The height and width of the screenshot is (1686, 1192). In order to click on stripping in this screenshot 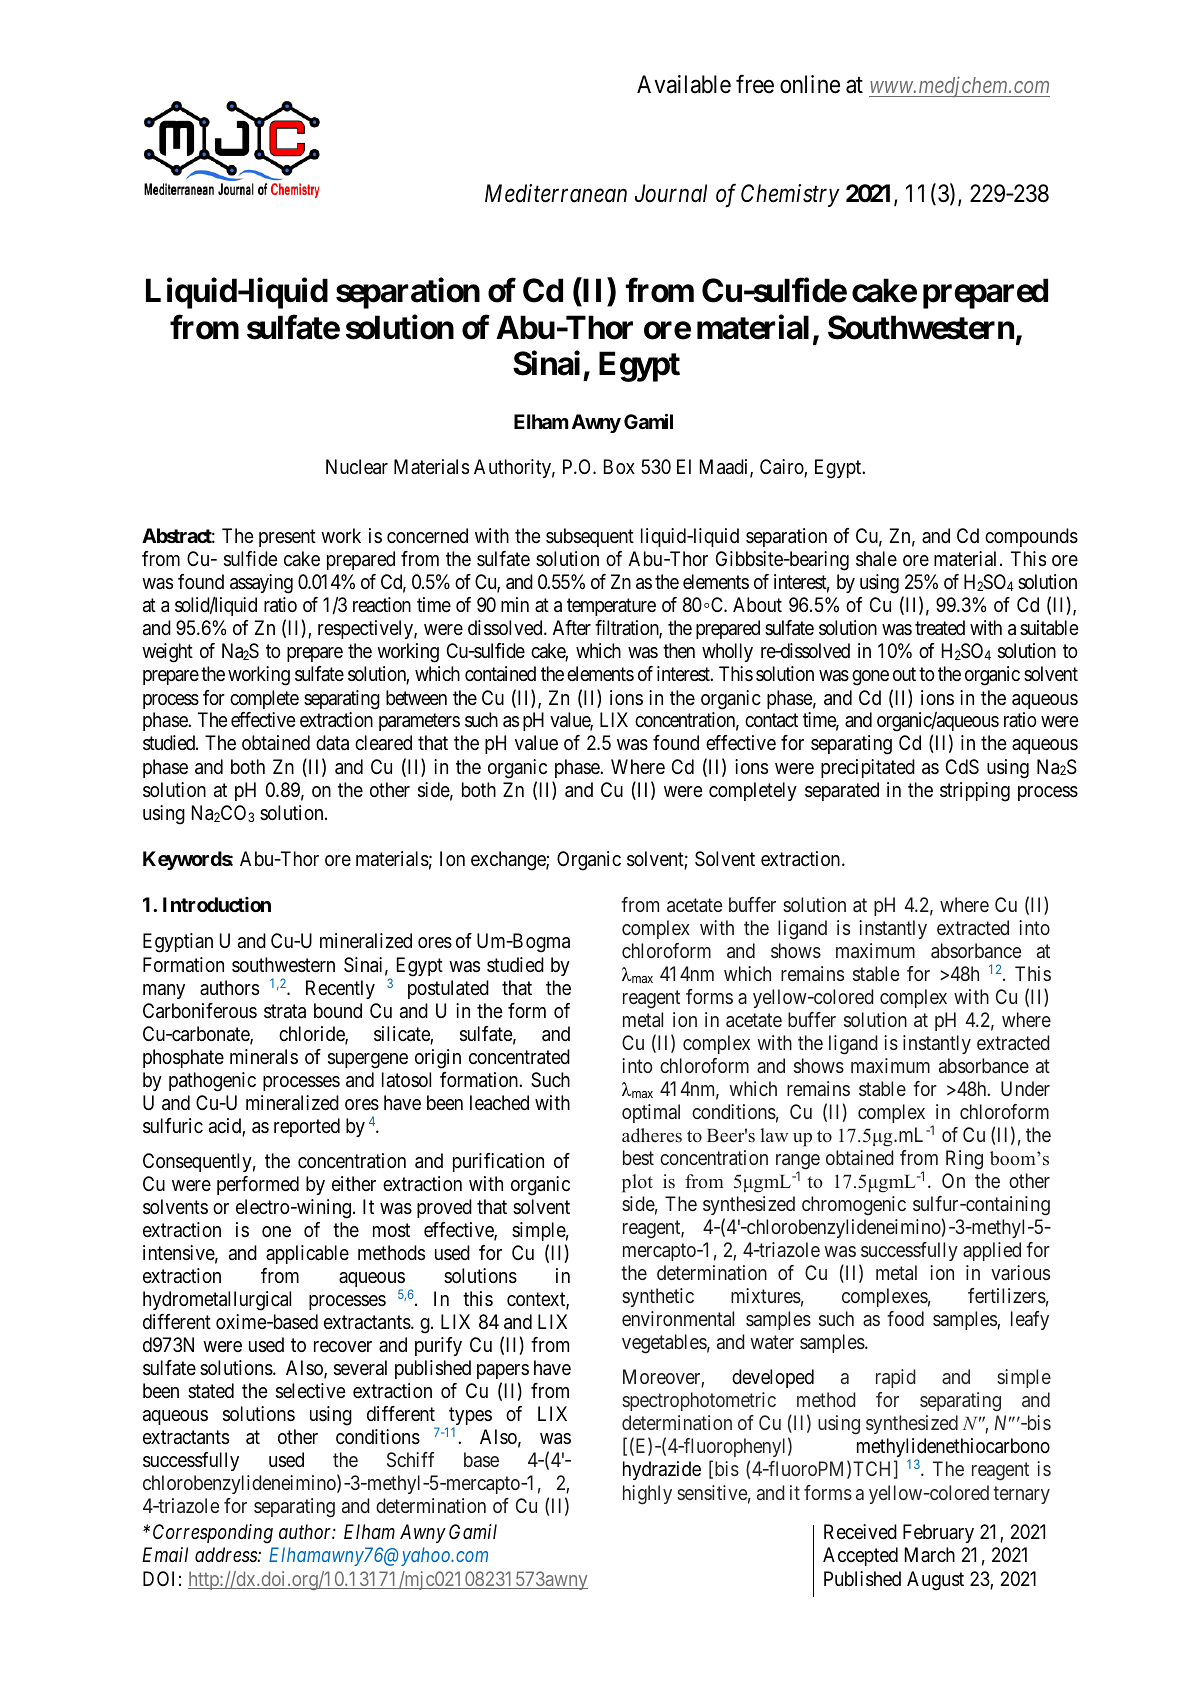, I will do `click(975, 792)`.
